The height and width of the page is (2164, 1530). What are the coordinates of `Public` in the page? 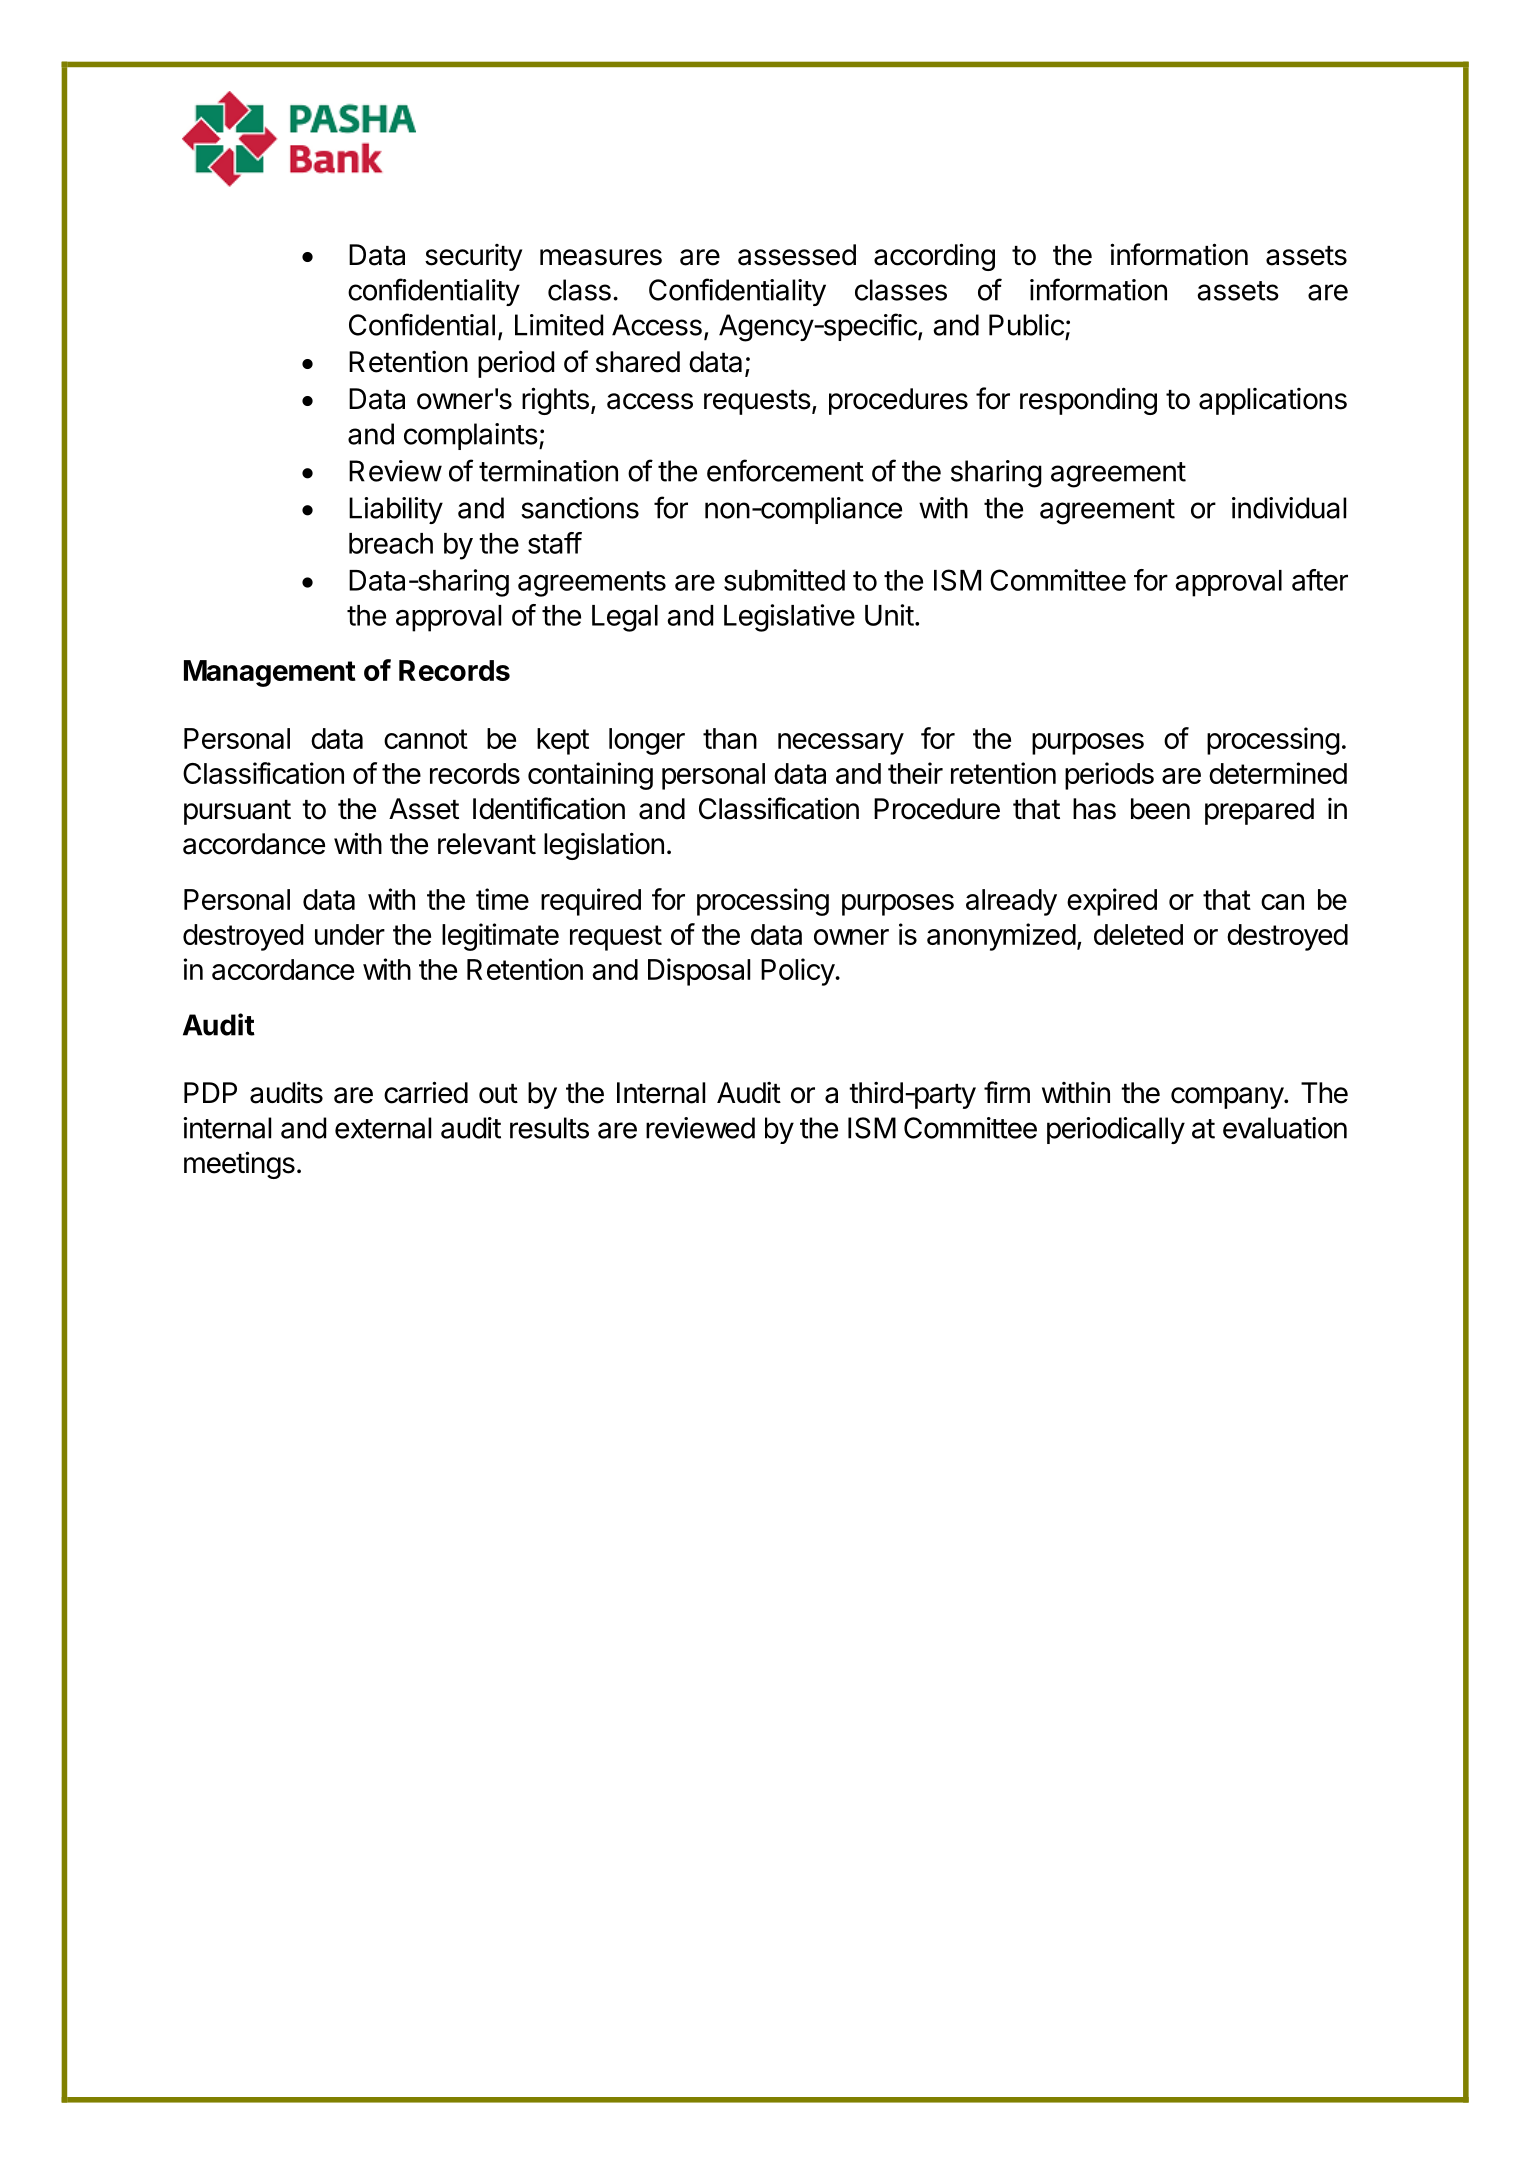 It's located at (1026, 325).
